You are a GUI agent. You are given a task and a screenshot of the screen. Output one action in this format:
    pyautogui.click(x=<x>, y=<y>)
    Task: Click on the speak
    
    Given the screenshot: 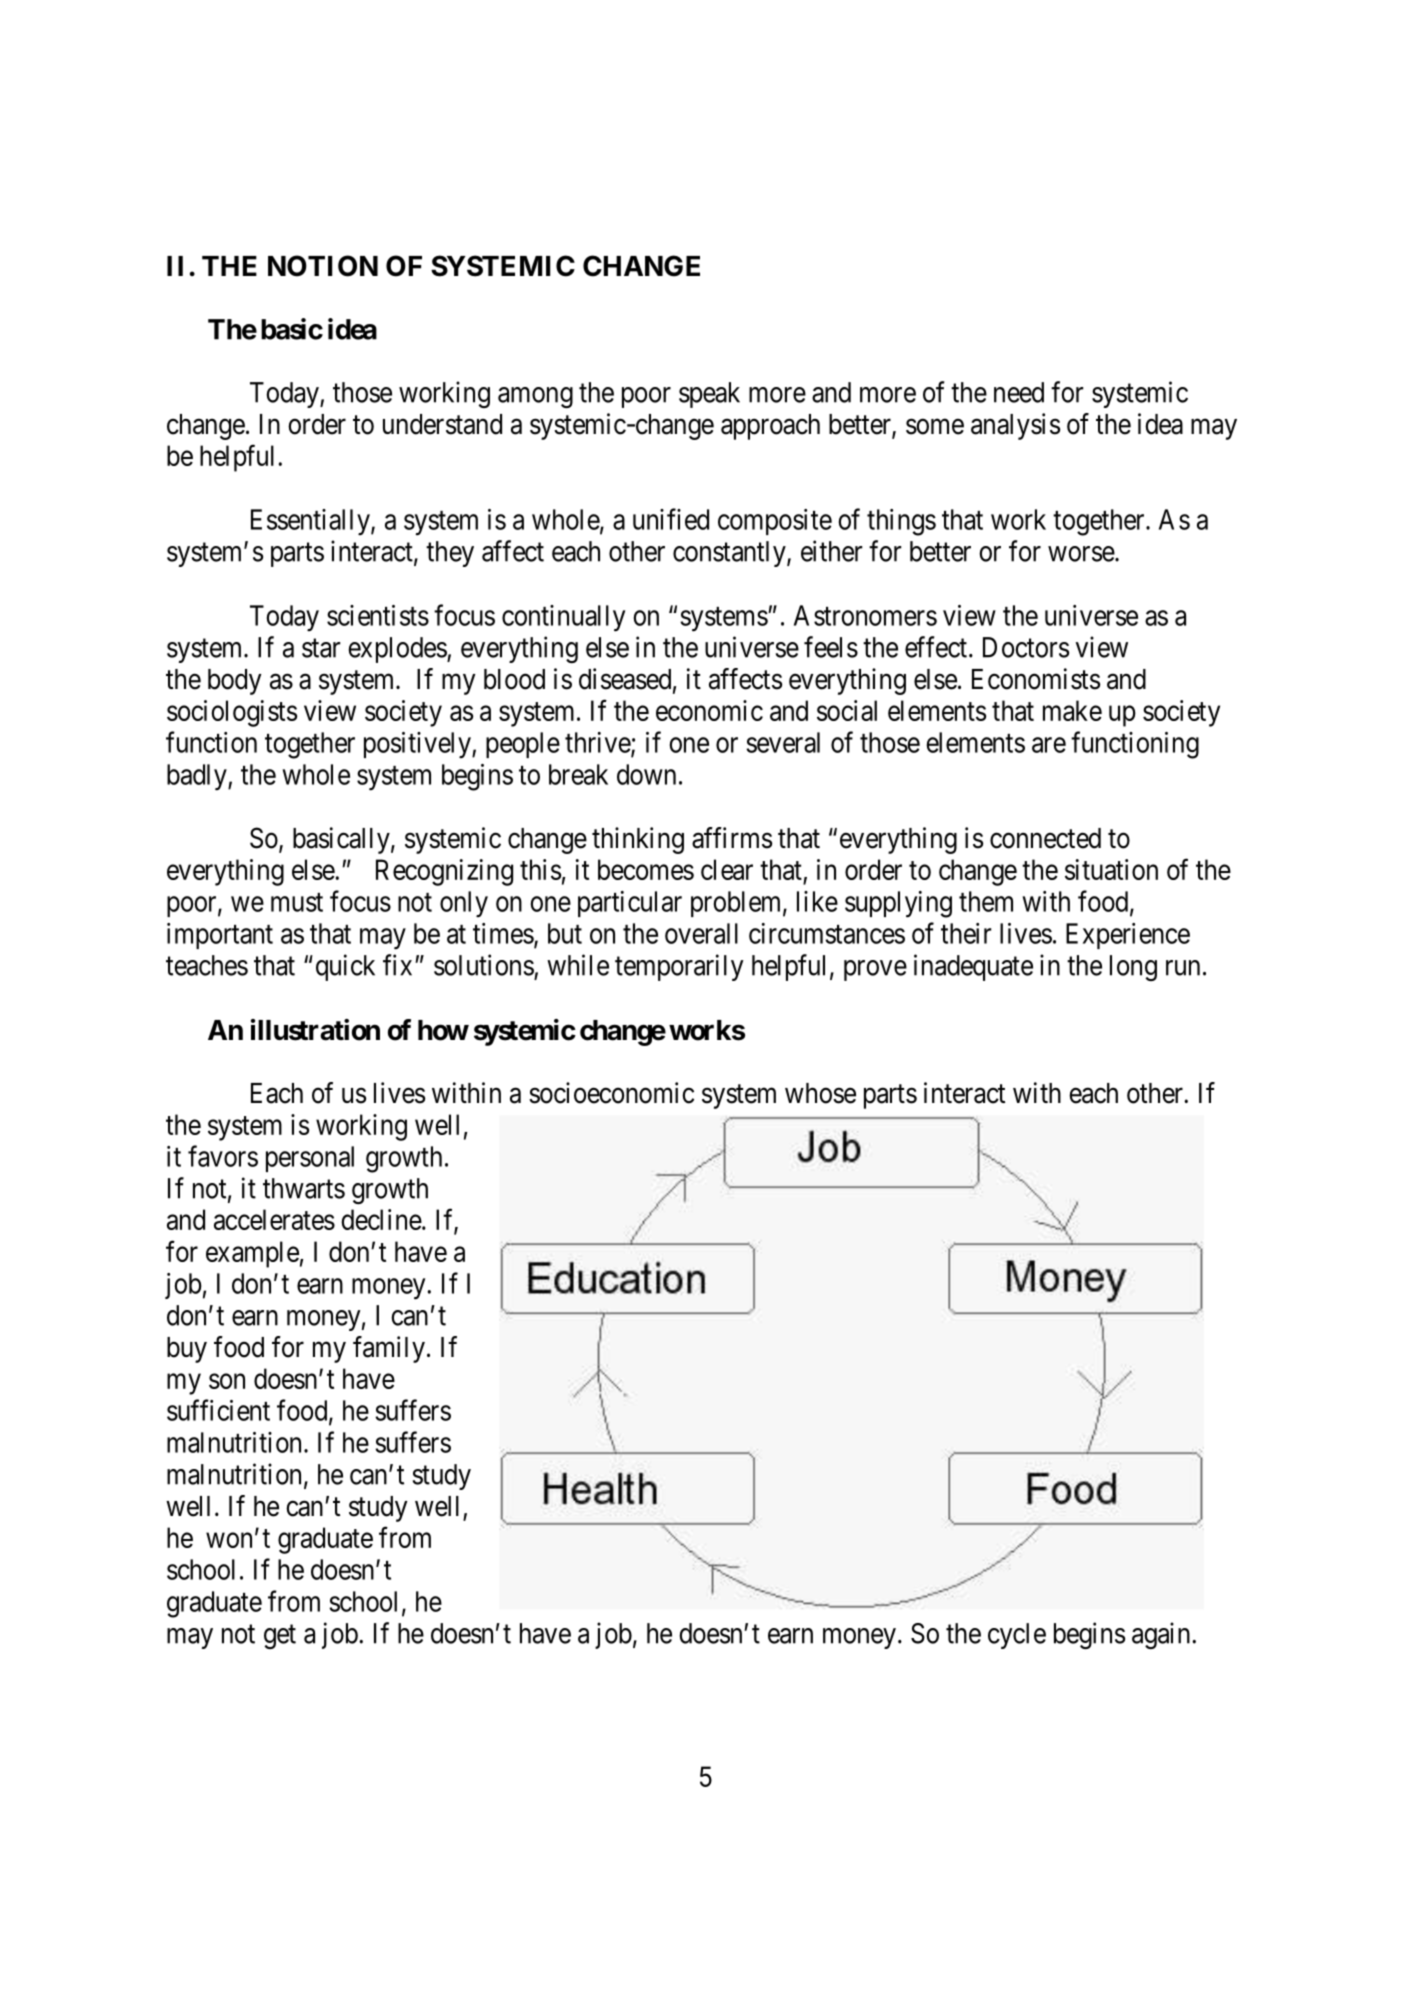 What is the action you would take?
    pyautogui.click(x=709, y=395)
